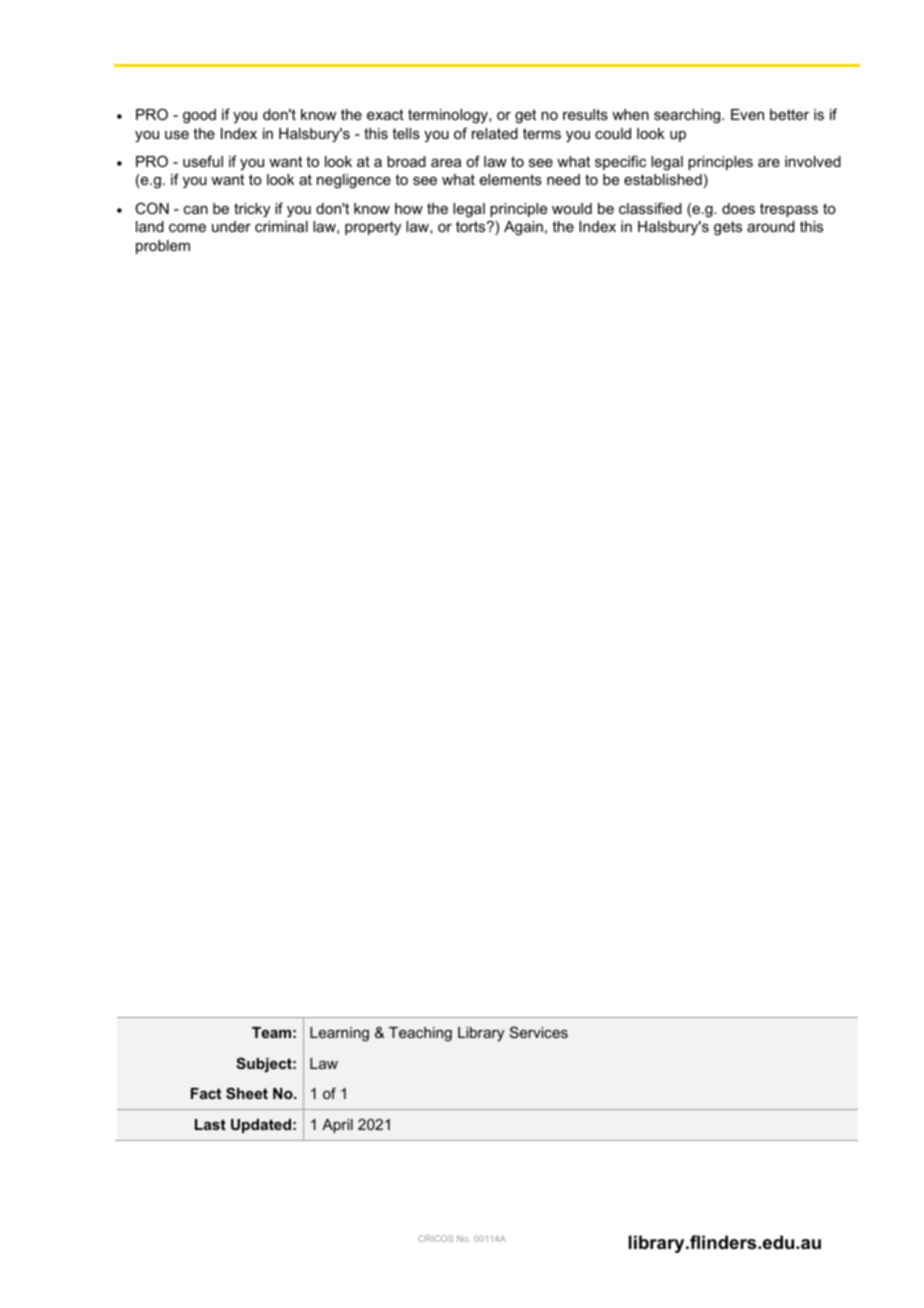  Describe the element at coordinates (747, 114) in the screenshot. I see `Even` at that location.
